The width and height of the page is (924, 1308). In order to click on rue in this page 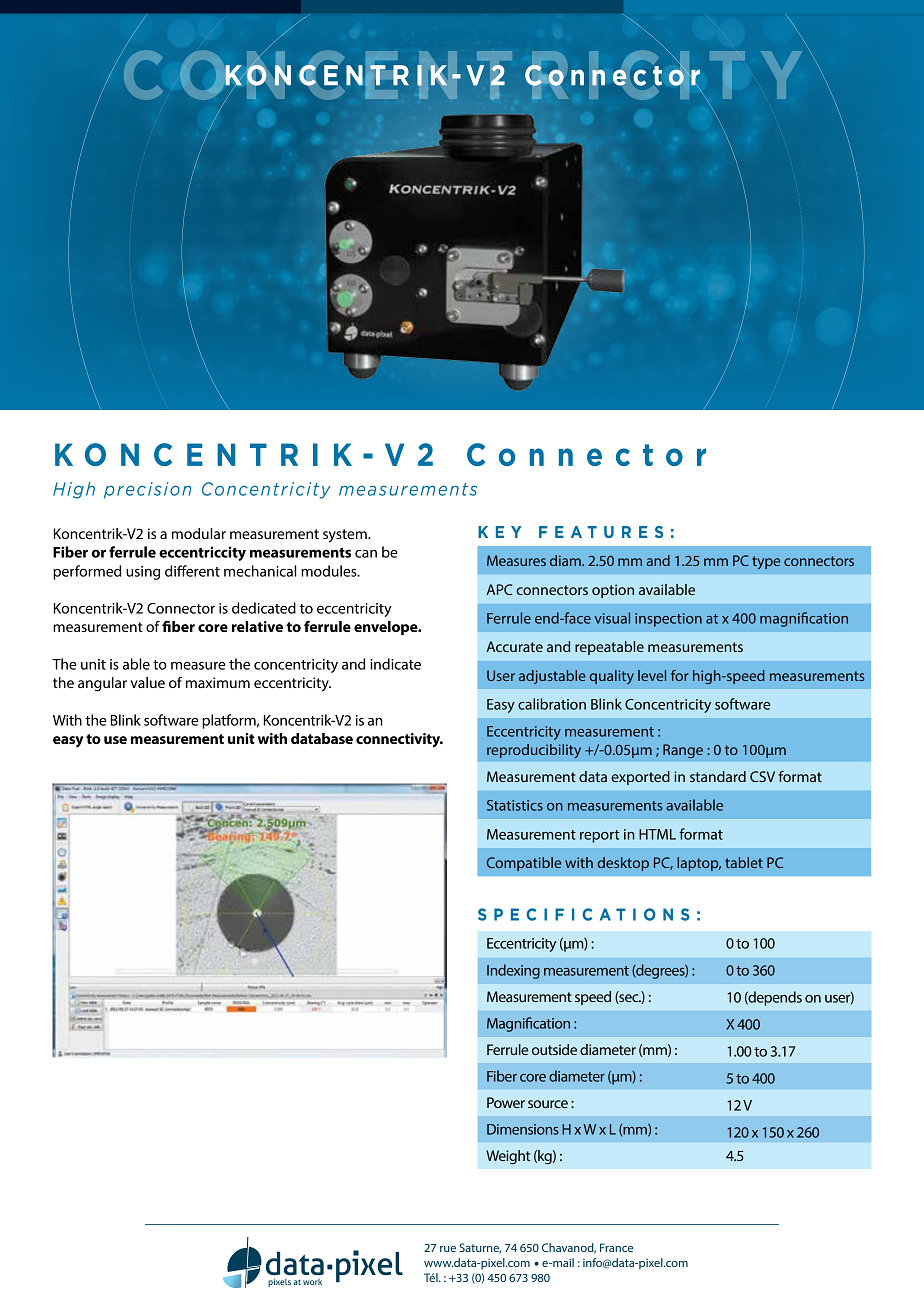, I will do `click(448, 1249)`.
